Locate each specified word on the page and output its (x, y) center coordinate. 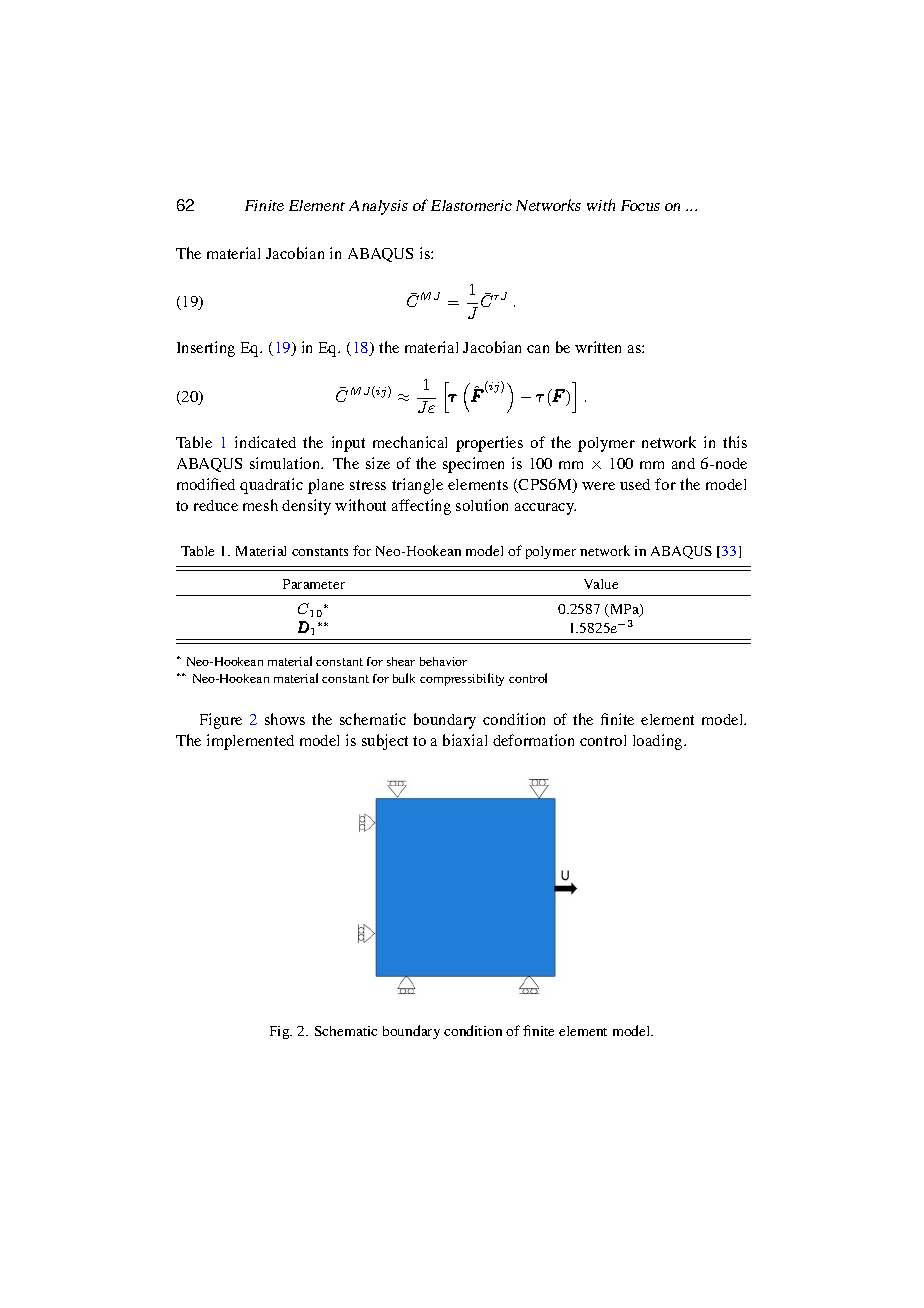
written (598, 347)
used (635, 484)
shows (285, 719)
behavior (443, 661)
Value (601, 584)
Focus (640, 205)
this (735, 442)
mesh (260, 505)
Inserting (206, 349)
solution (482, 505)
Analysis (378, 207)
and (683, 463)
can (538, 349)
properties (489, 444)
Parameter (314, 584)
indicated (265, 442)
